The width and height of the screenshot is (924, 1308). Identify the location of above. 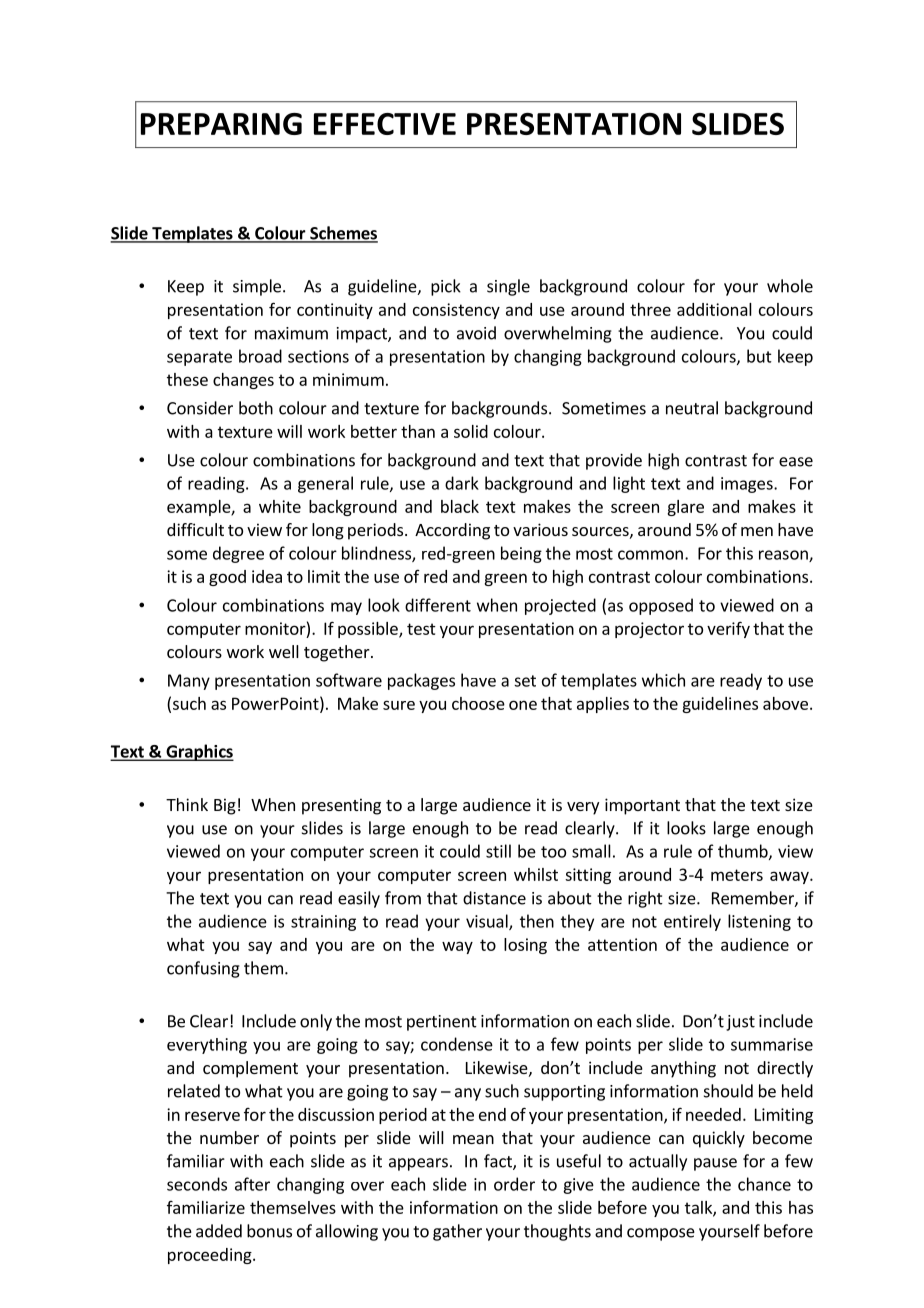
(785, 703).
